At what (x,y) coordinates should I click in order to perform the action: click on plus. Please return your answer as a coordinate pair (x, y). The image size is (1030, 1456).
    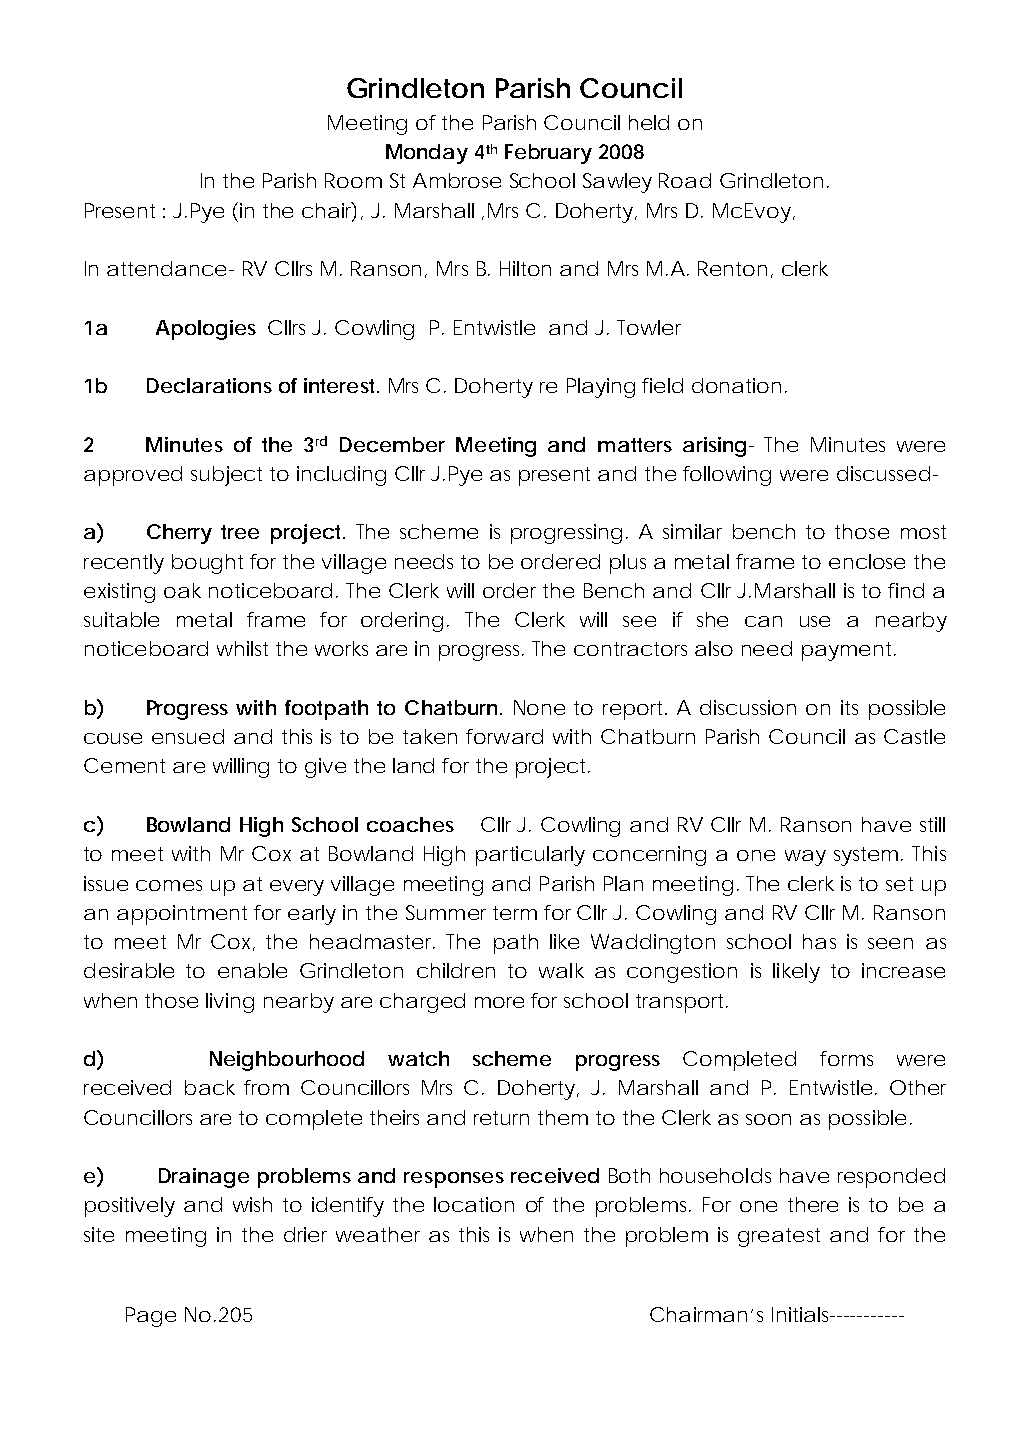
    Looking at the image, I should click on (628, 564).
